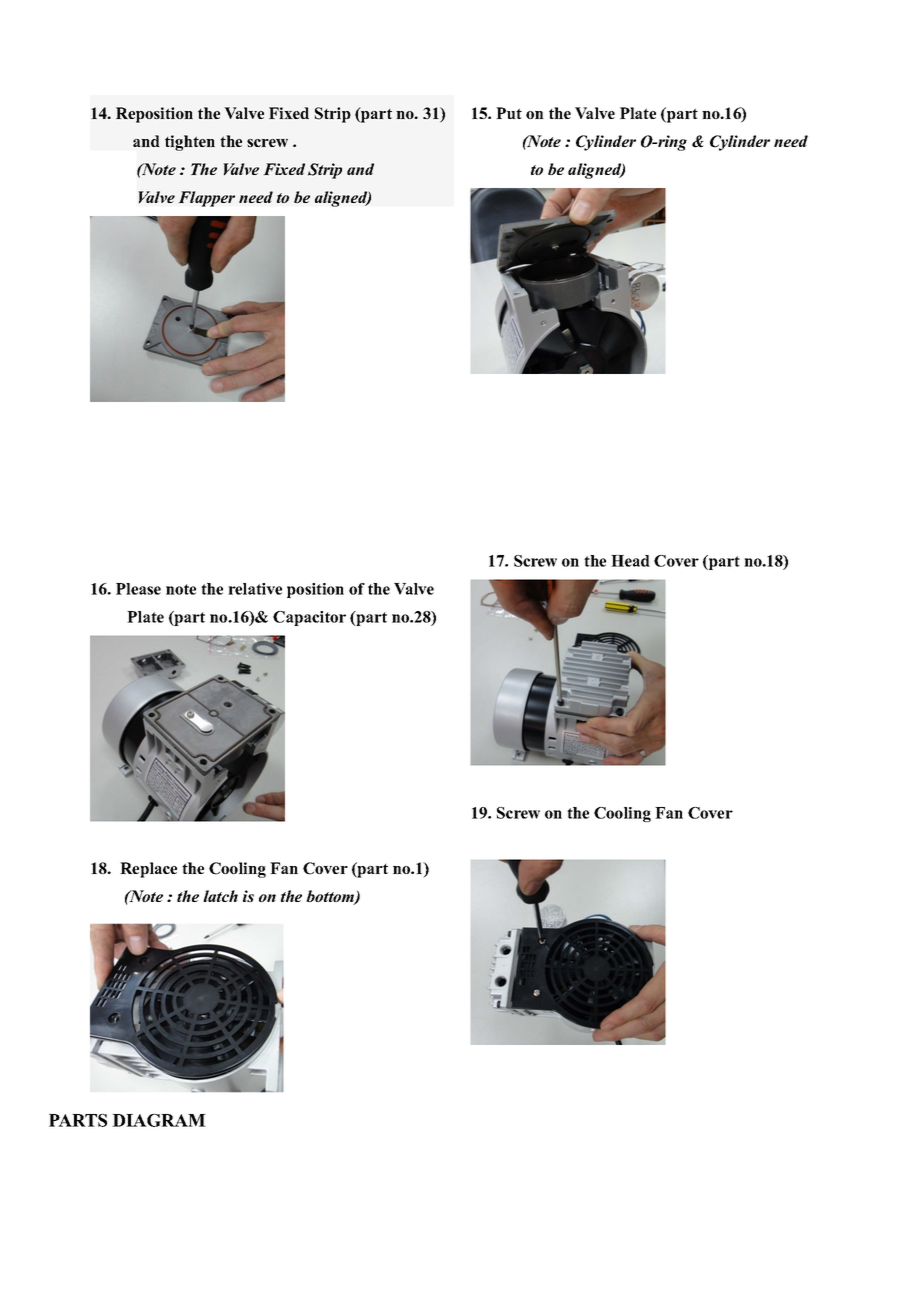 This screenshot has height=1308, width=924. I want to click on DIAGRAM, so click(159, 1120).
